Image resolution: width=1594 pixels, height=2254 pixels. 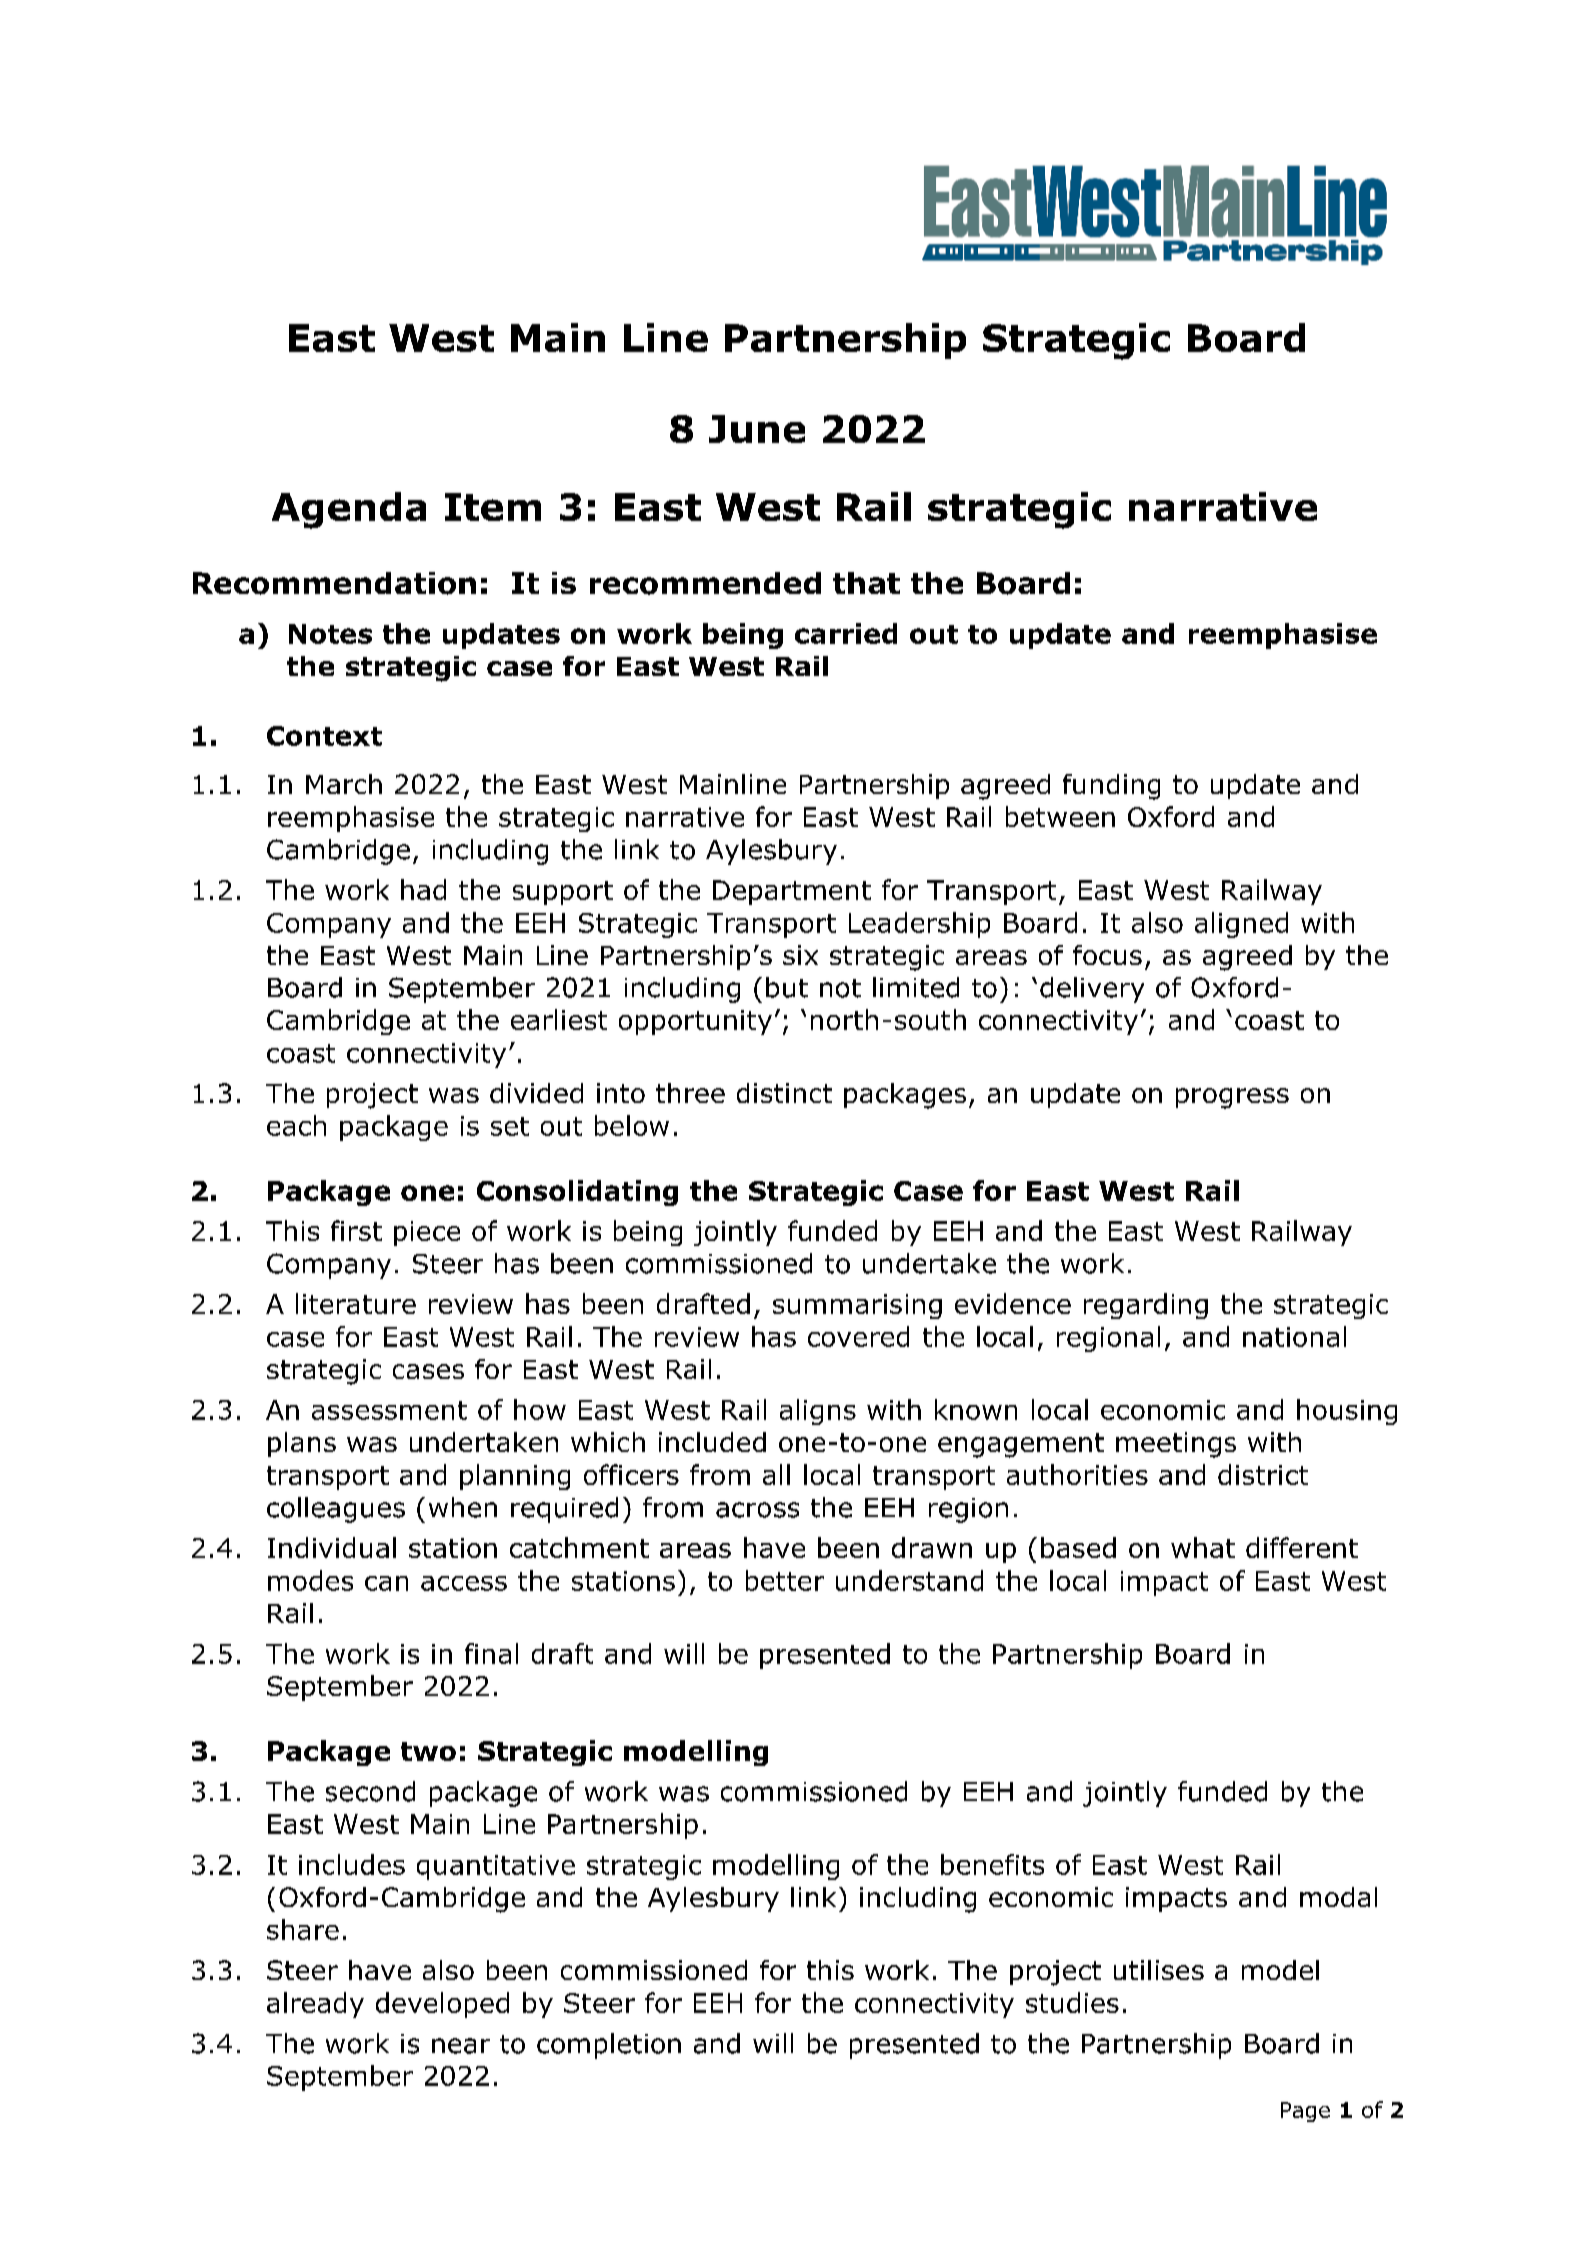 I want to click on Page, so click(x=1305, y=2112).
